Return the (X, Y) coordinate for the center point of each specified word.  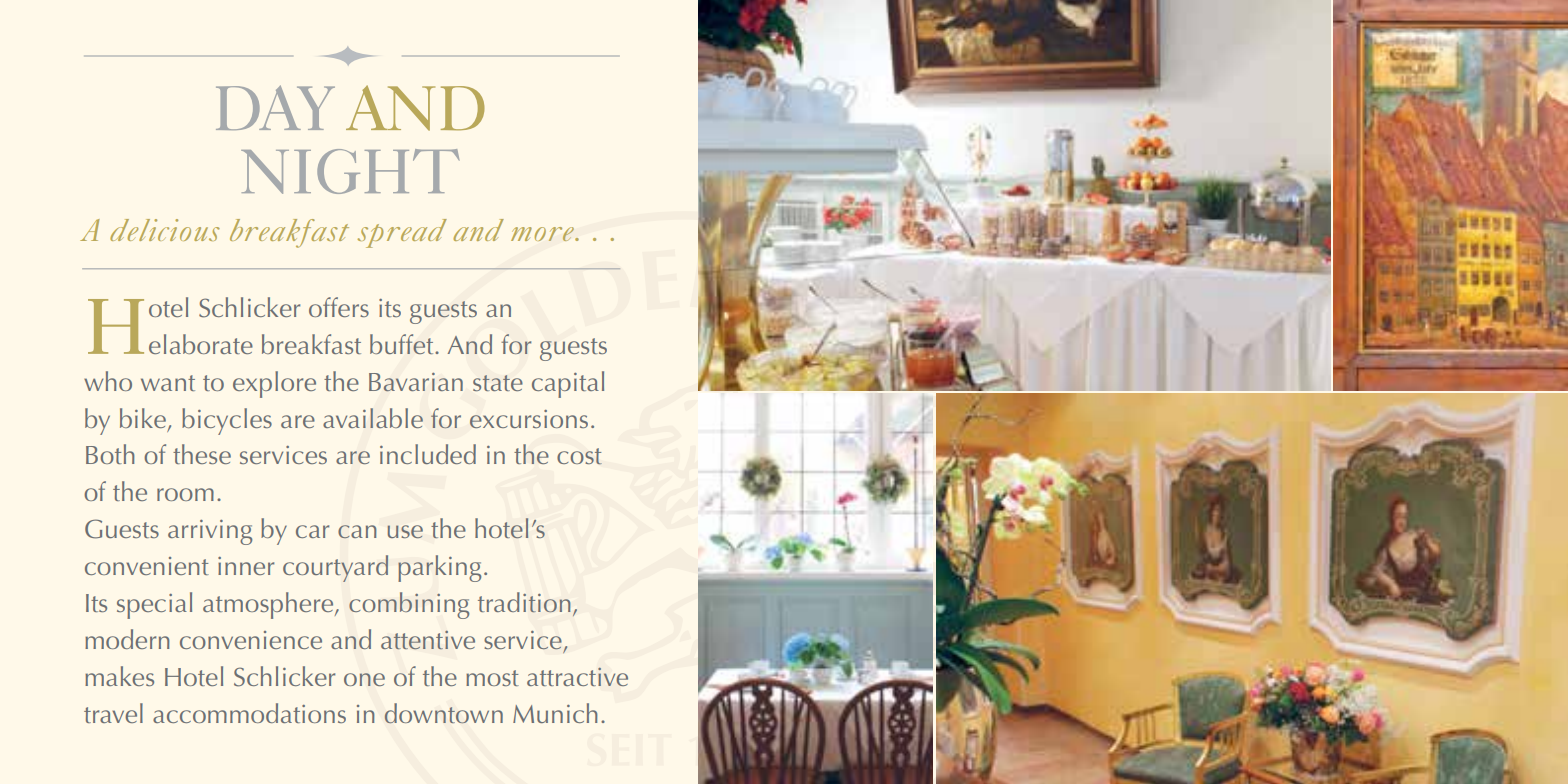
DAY (275, 107)
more (544, 234)
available (373, 418)
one (364, 679)
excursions (529, 419)
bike (143, 418)
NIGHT (350, 171)
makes (119, 676)
